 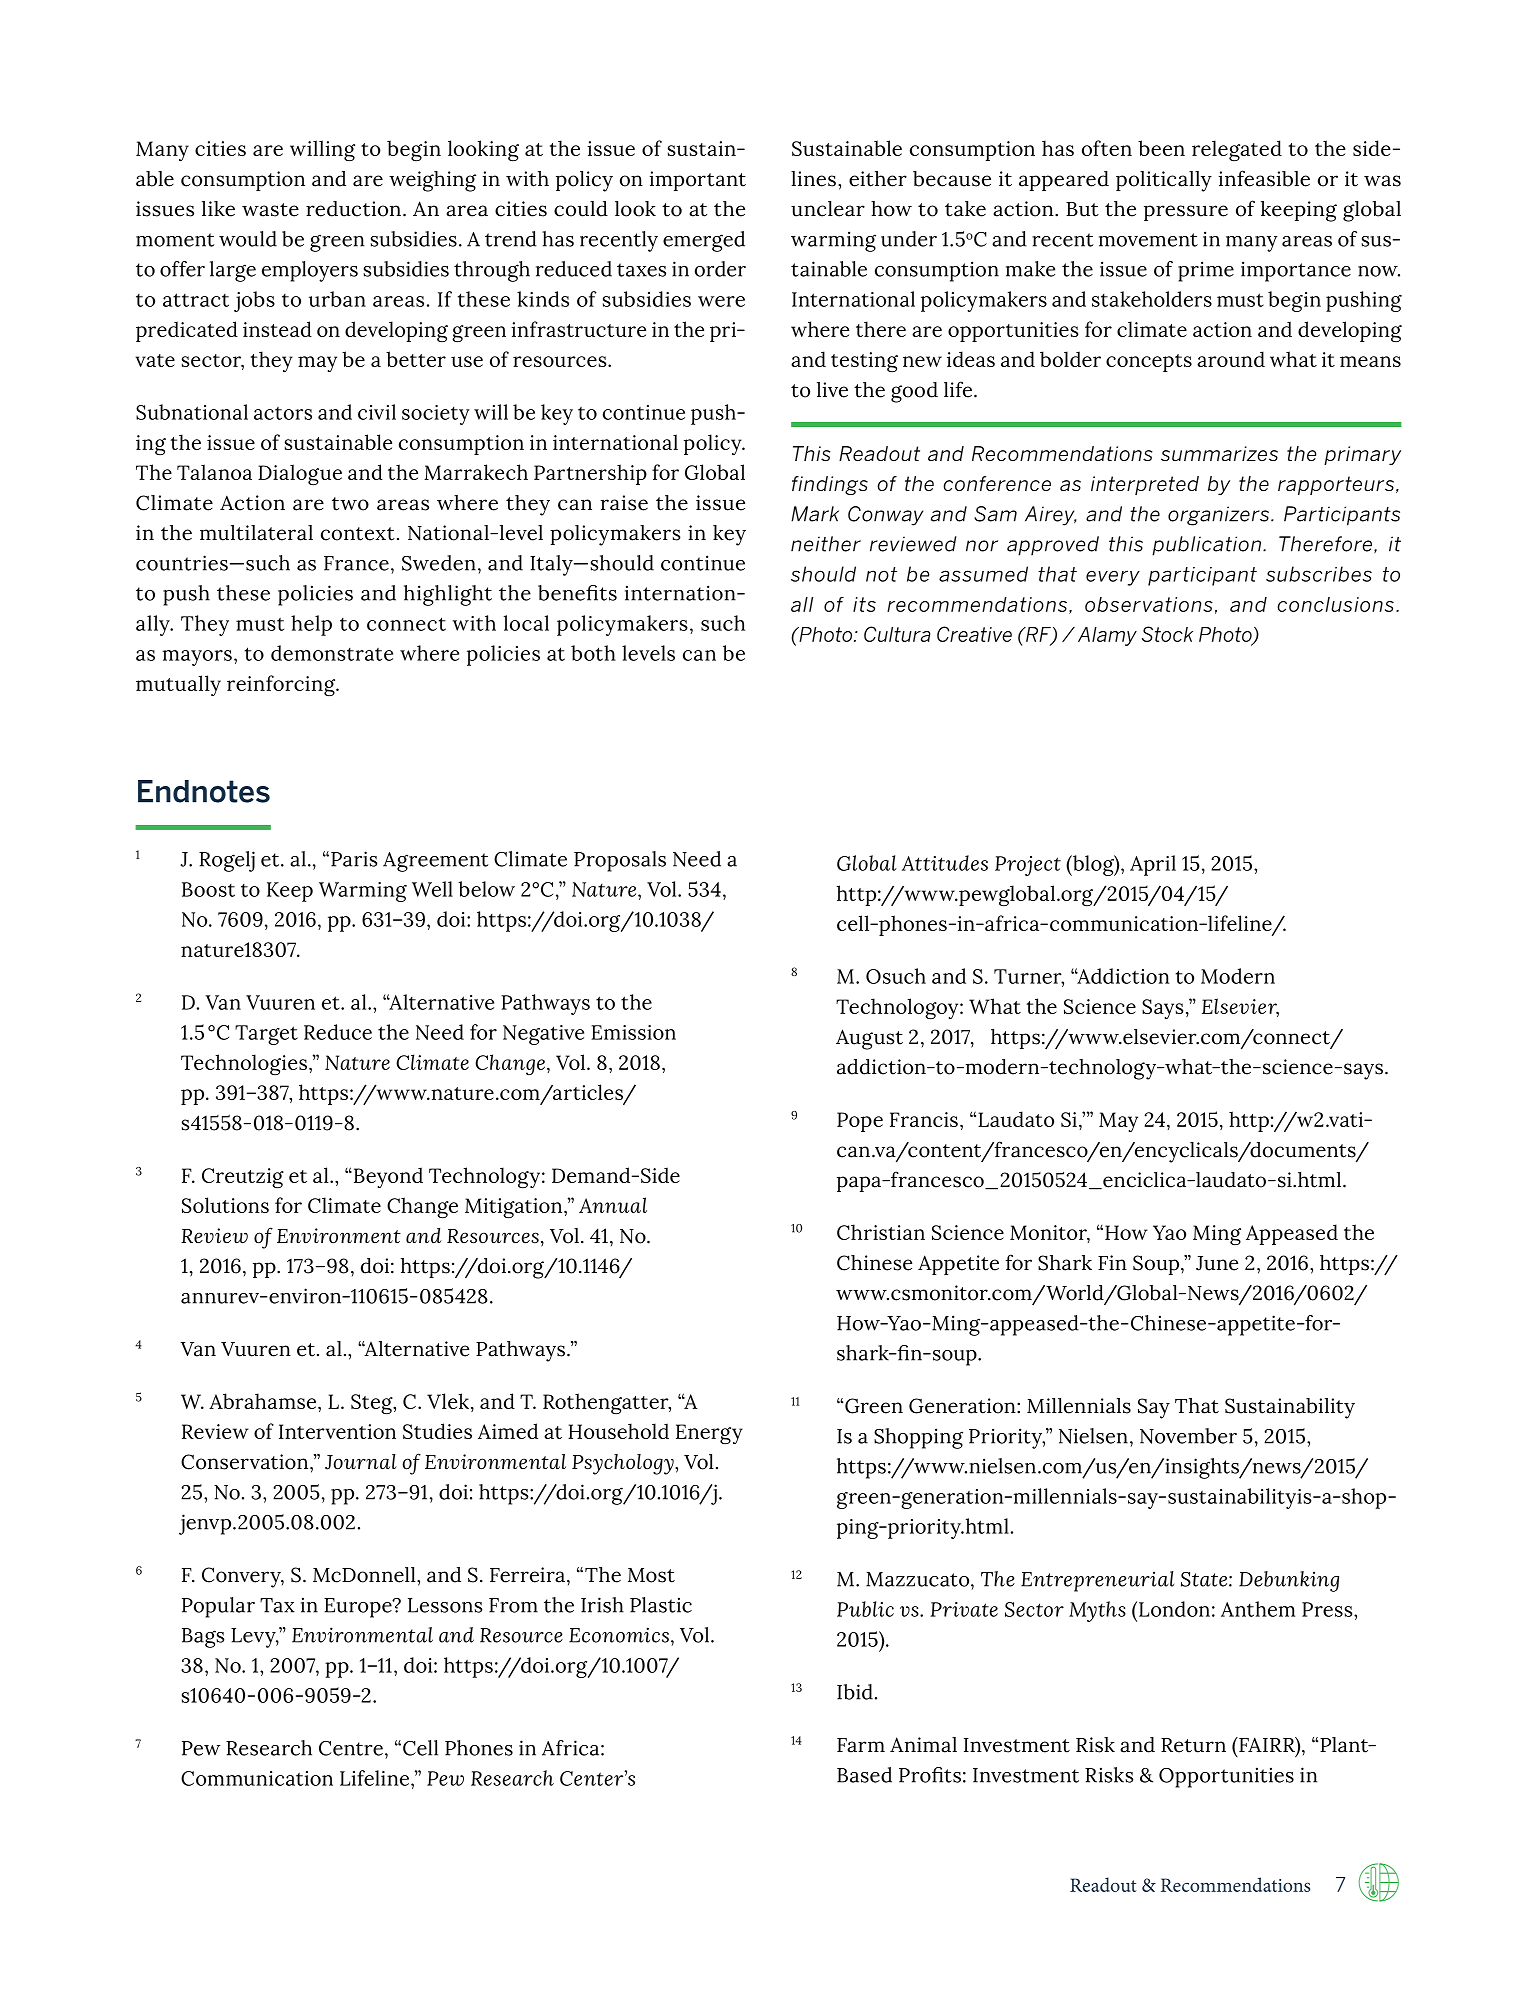 What do you see at coordinates (354, 859) in the screenshot?
I see `Paris` at bounding box center [354, 859].
